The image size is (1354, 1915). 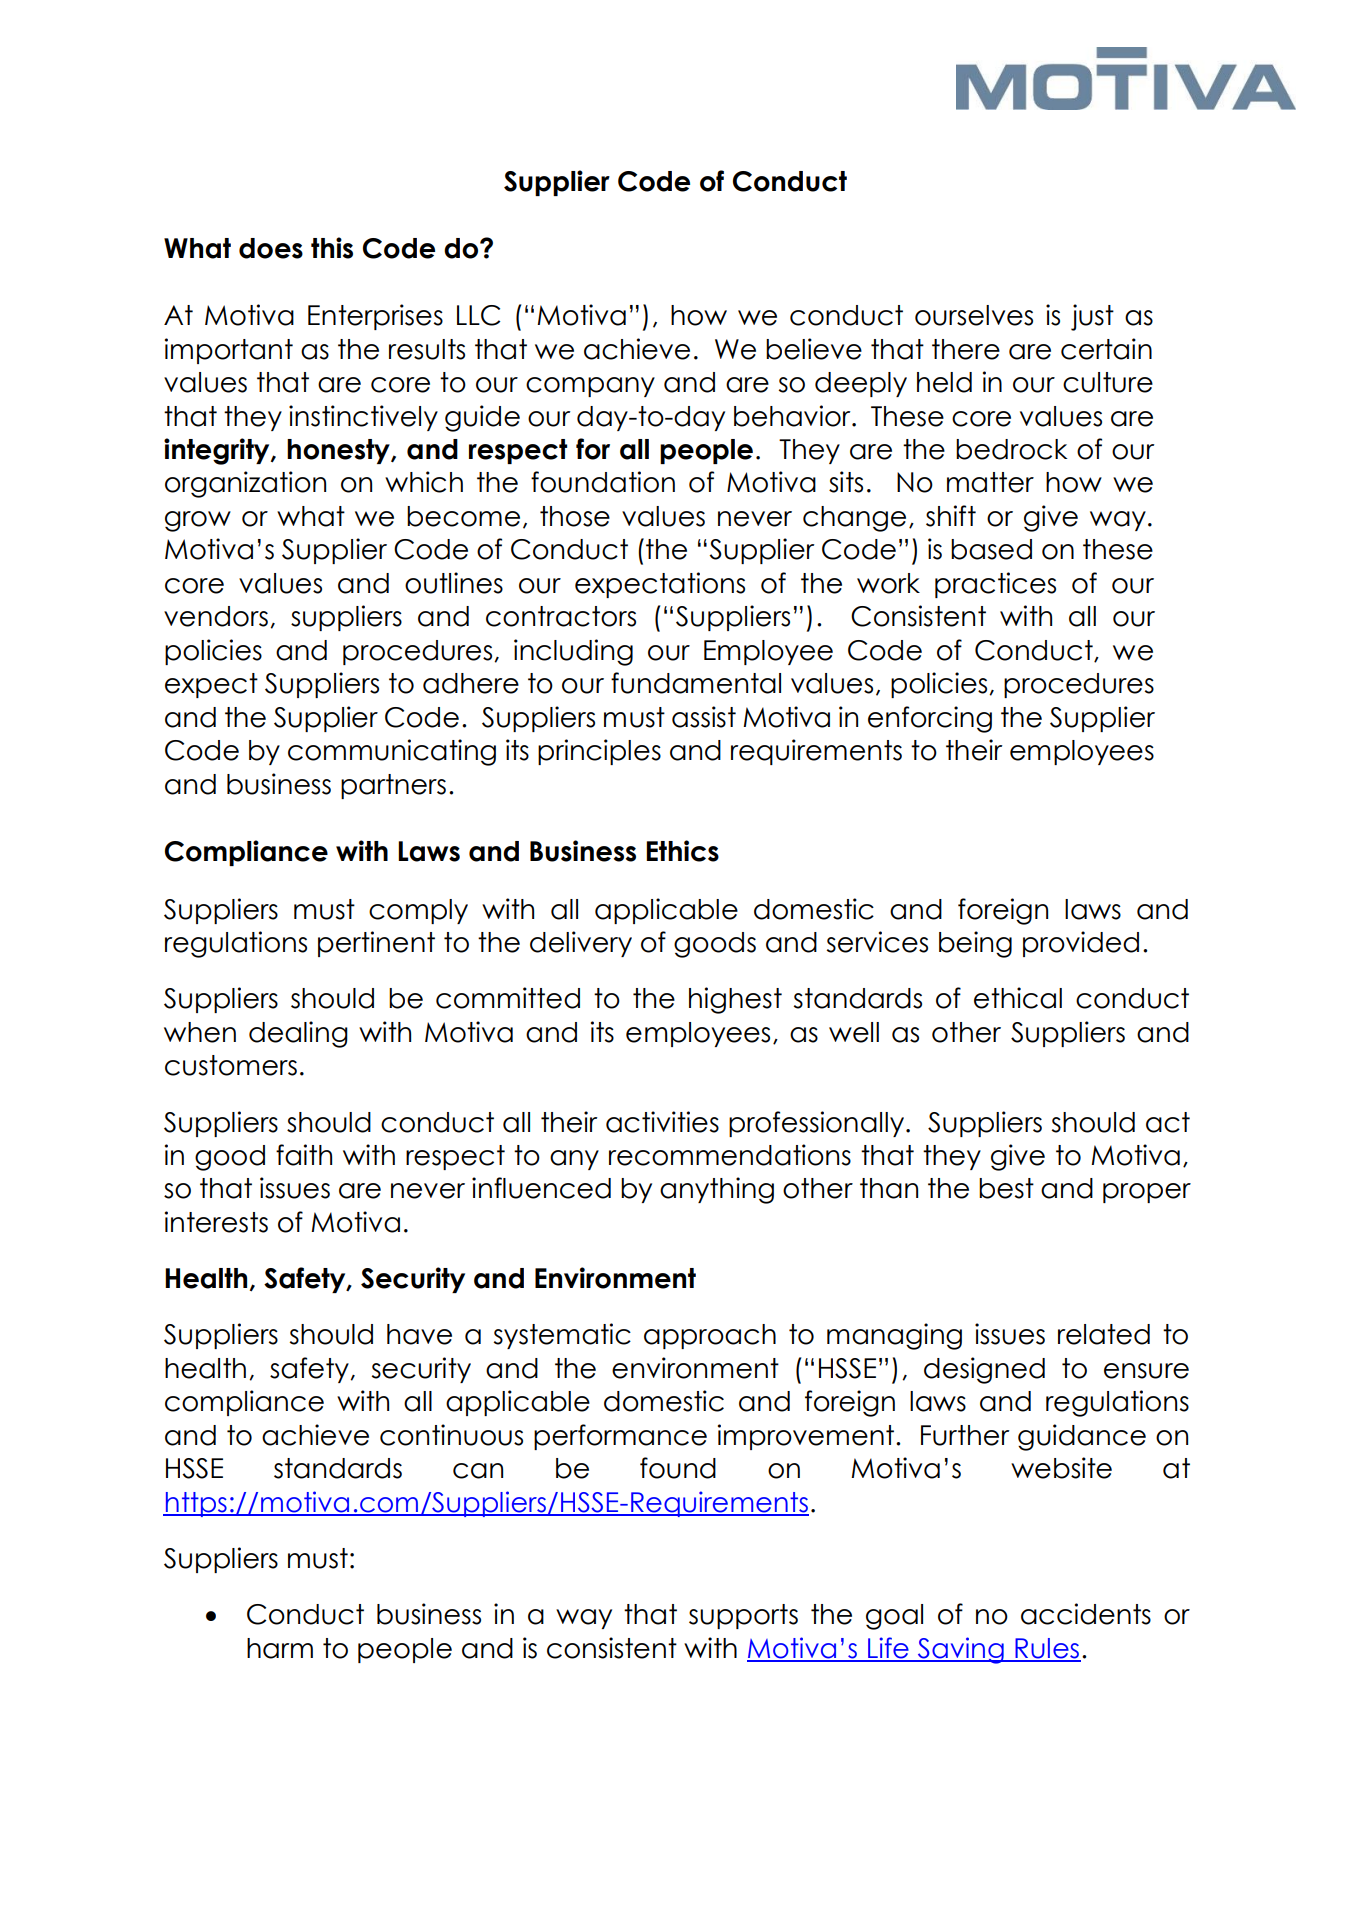 I want to click on harm, so click(x=280, y=1648).
